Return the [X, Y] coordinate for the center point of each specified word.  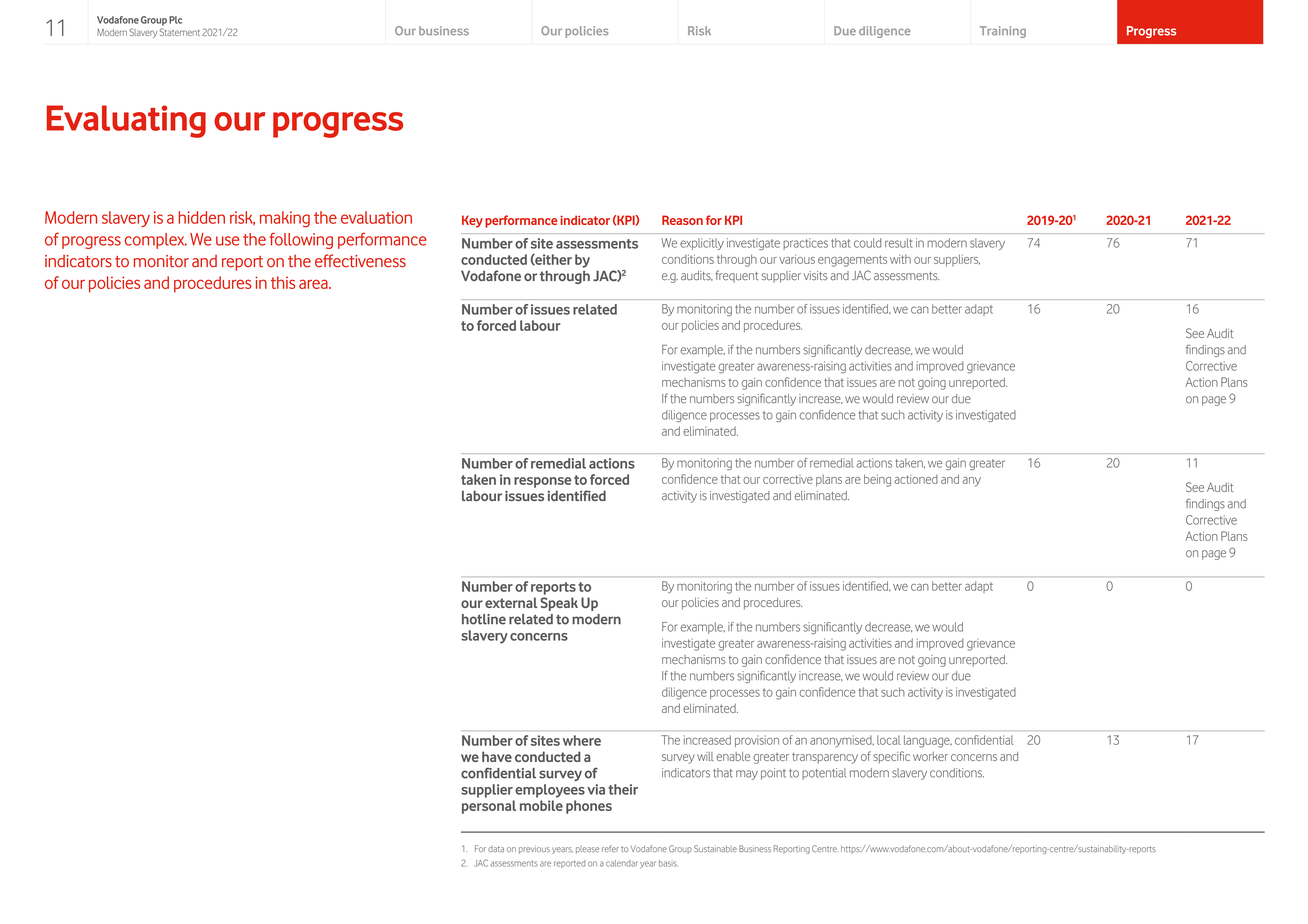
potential [824, 774]
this [283, 282]
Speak [559, 604]
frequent [737, 276]
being [877, 480]
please [587, 850]
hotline [484, 619]
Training [1003, 32]
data [496, 849]
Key [472, 221]
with [900, 259]
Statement [179, 32]
